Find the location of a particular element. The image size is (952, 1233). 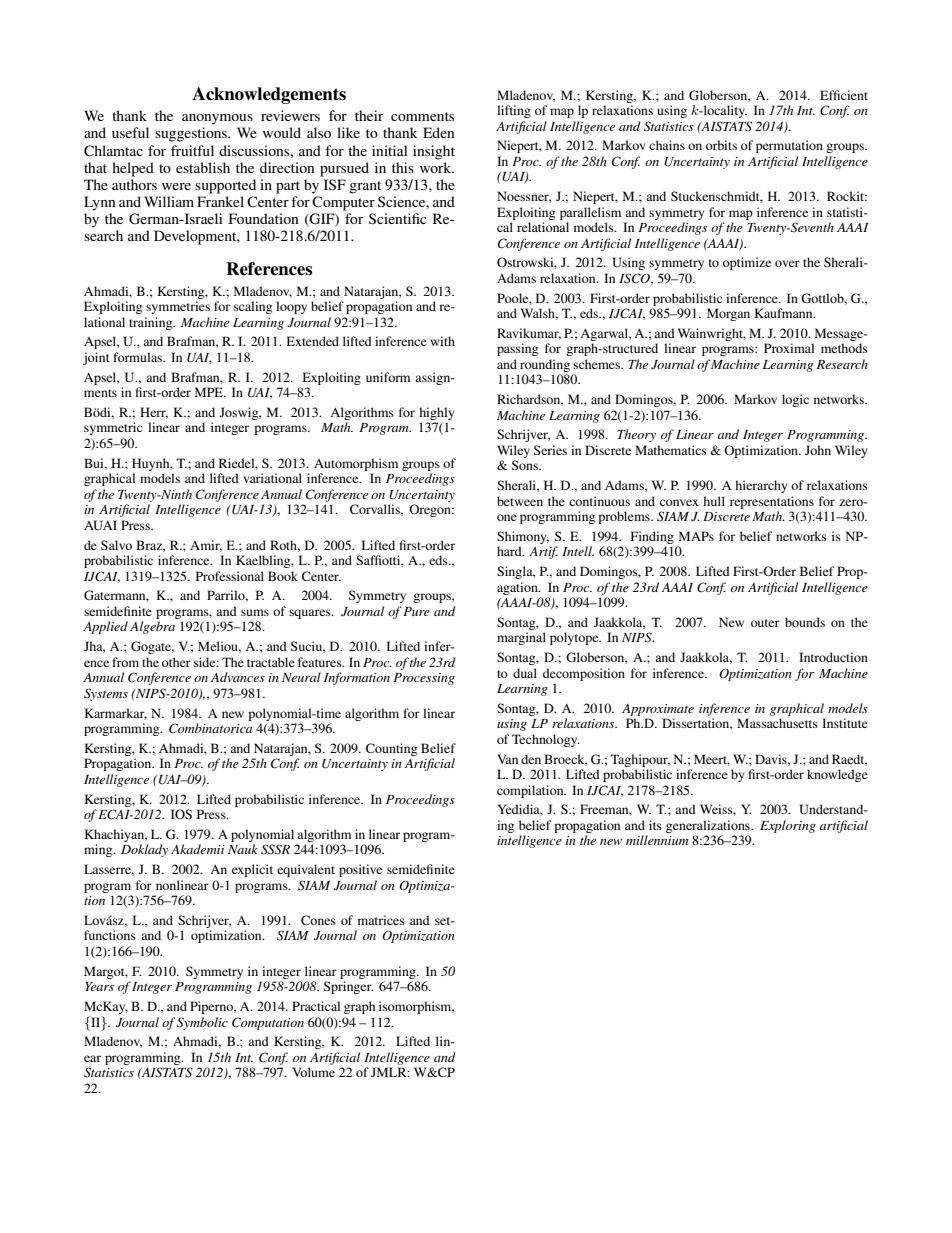

Technology is located at coordinates (546, 740).
